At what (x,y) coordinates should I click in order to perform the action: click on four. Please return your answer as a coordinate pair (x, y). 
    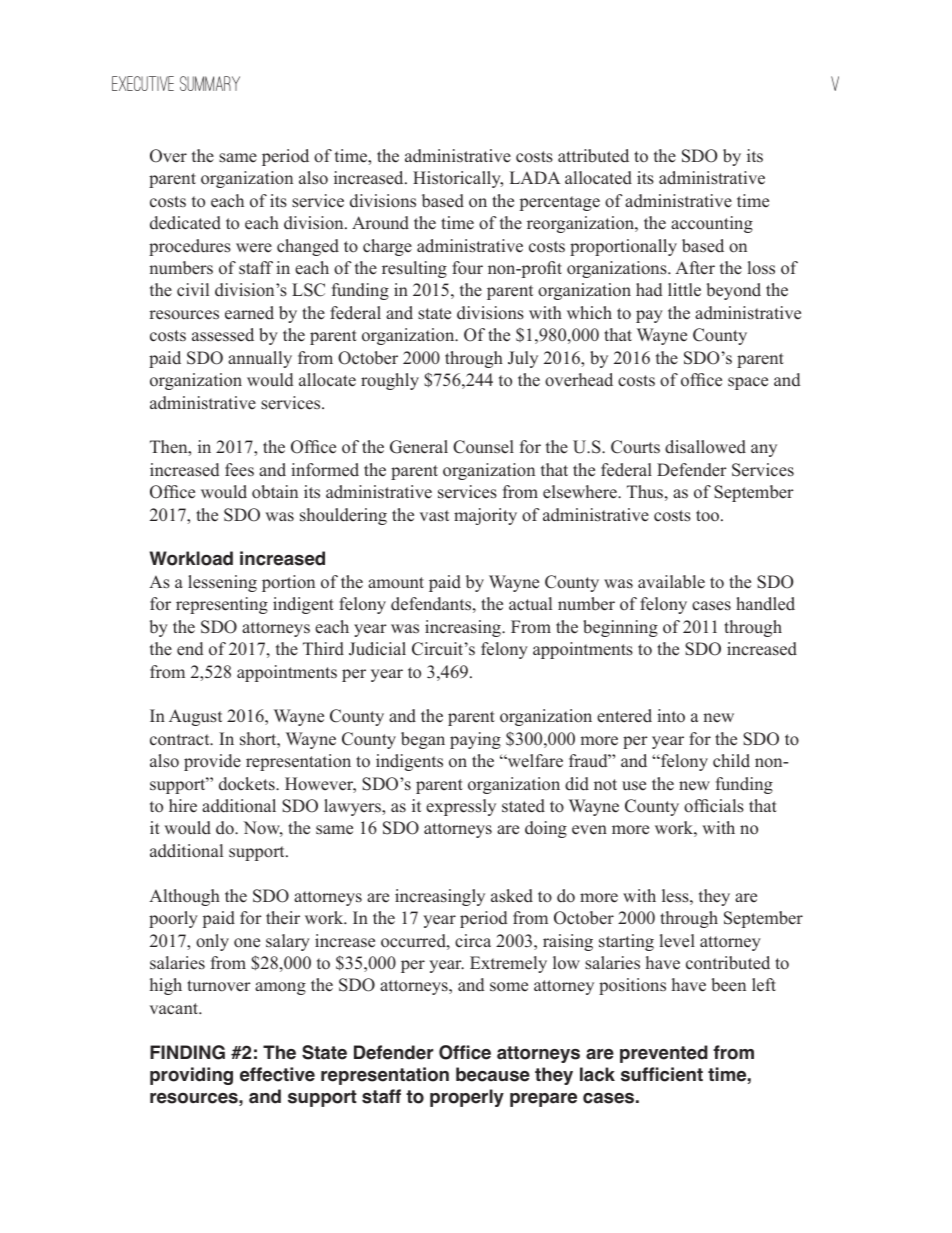
    Looking at the image, I should click on (467, 268).
